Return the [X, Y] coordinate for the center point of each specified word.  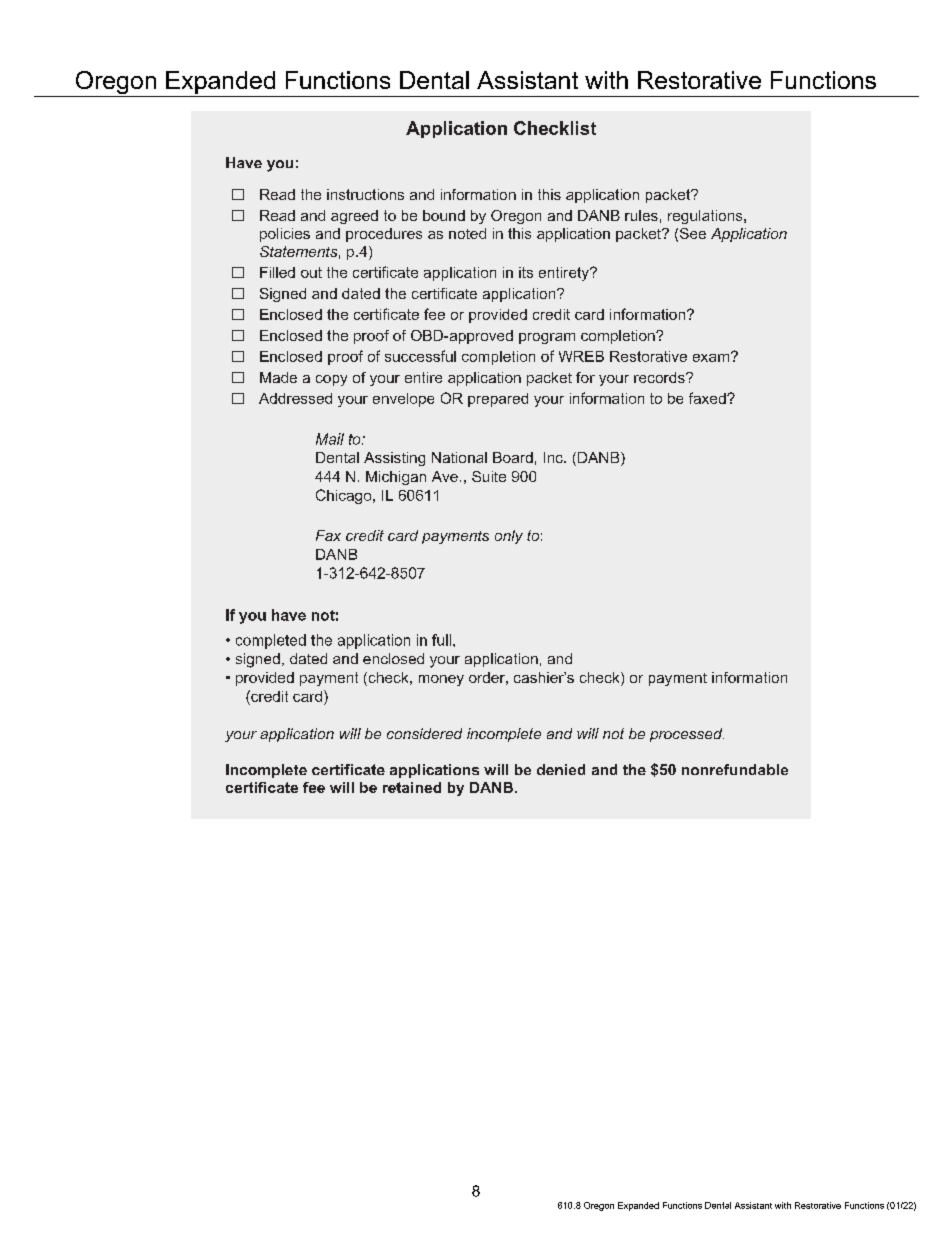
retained [412, 787]
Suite [489, 476]
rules [641, 215]
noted [467, 233]
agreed [354, 217]
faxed [708, 398]
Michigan [396, 478]
